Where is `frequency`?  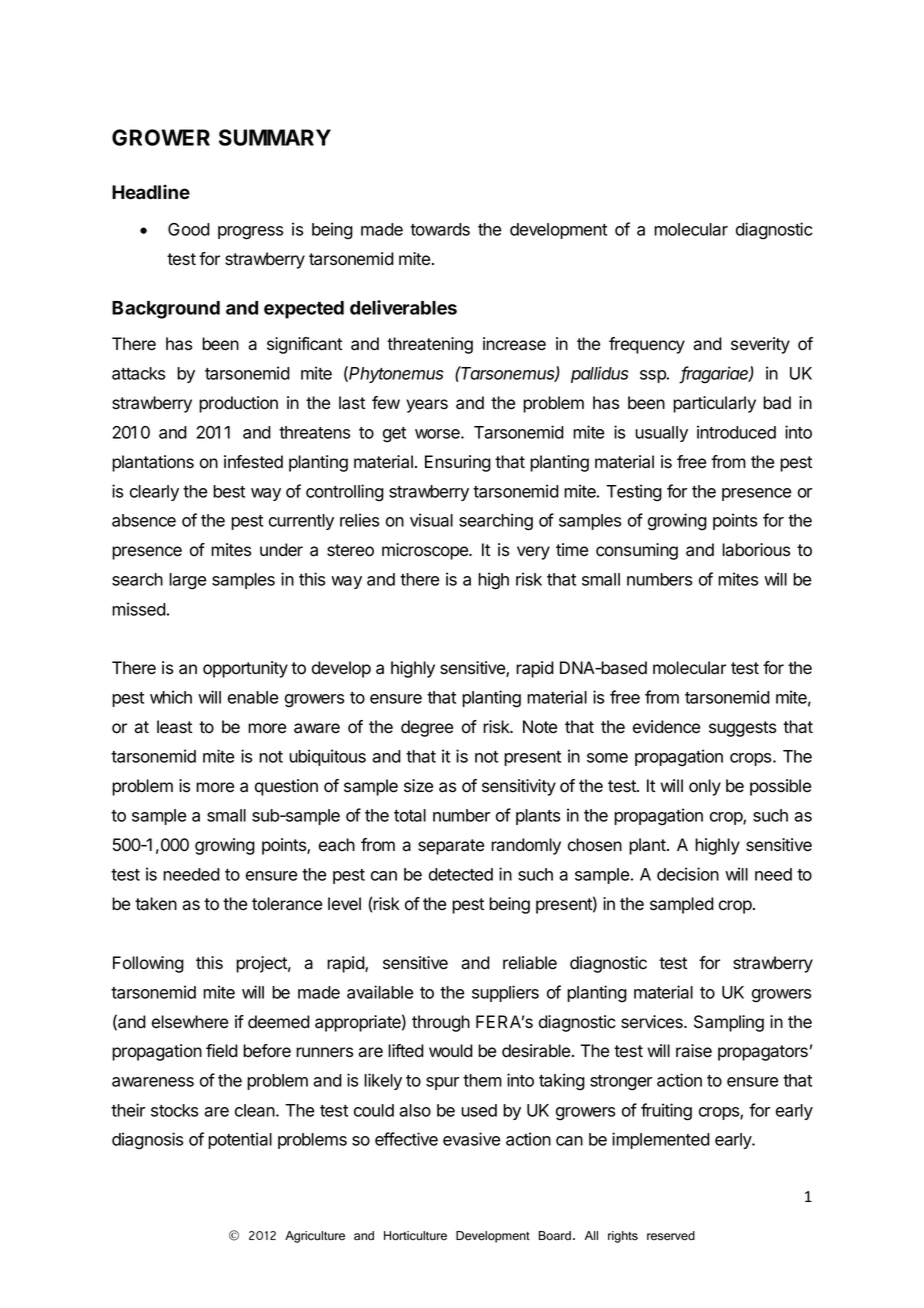
frequency is located at coordinates (647, 345).
